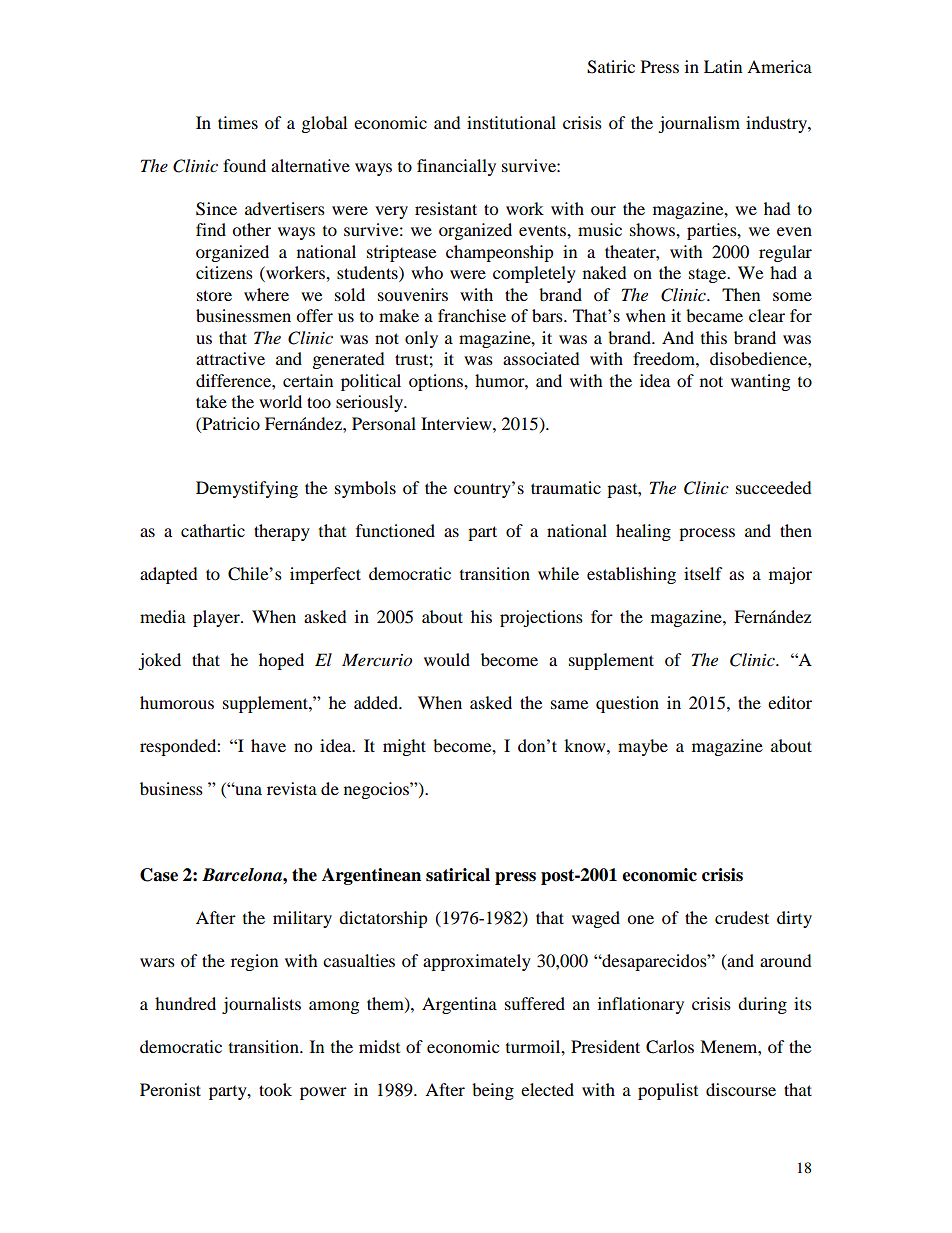 The width and height of the screenshot is (952, 1233). I want to click on being, so click(493, 1091).
